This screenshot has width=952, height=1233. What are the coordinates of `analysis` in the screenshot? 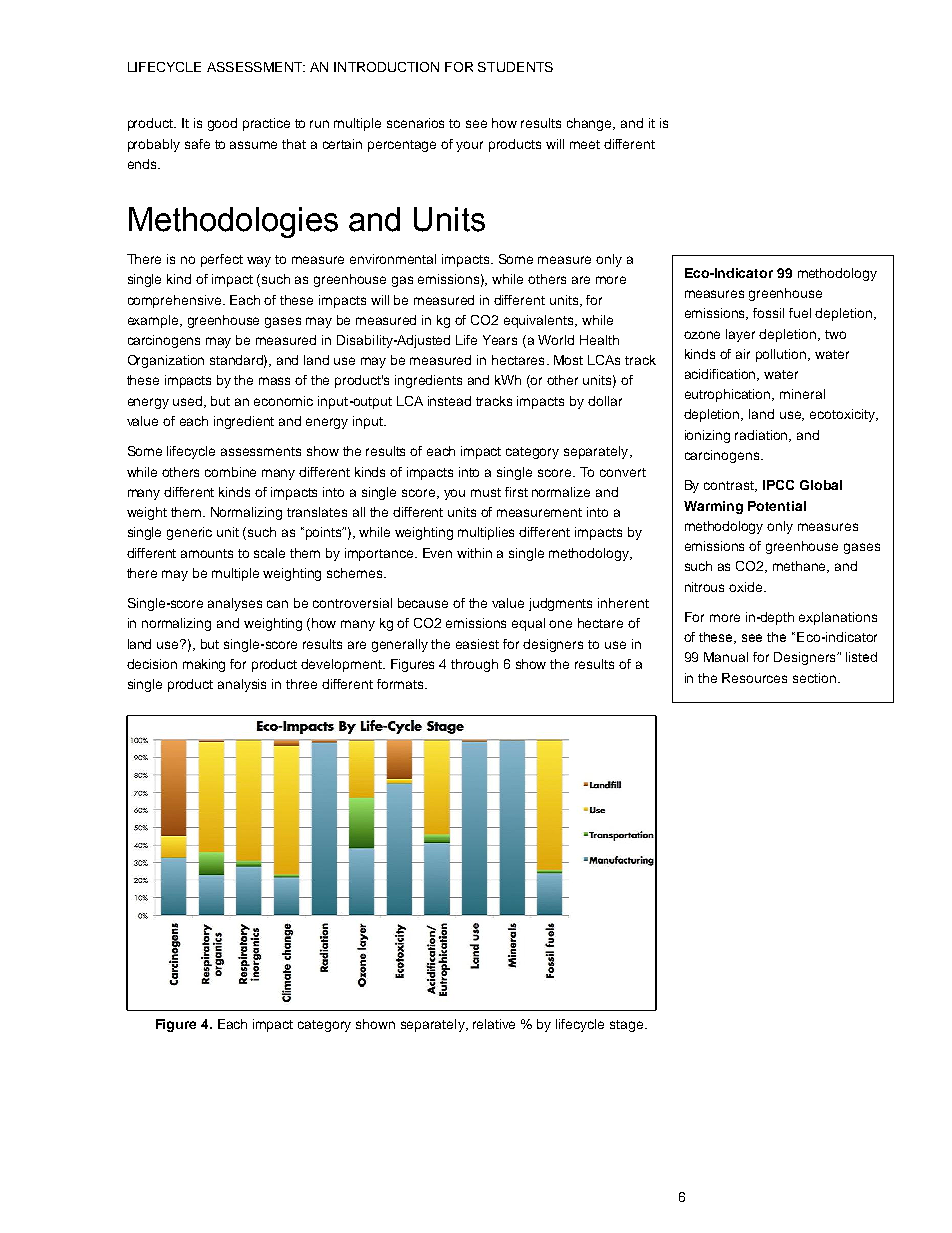 It's located at (242, 685).
